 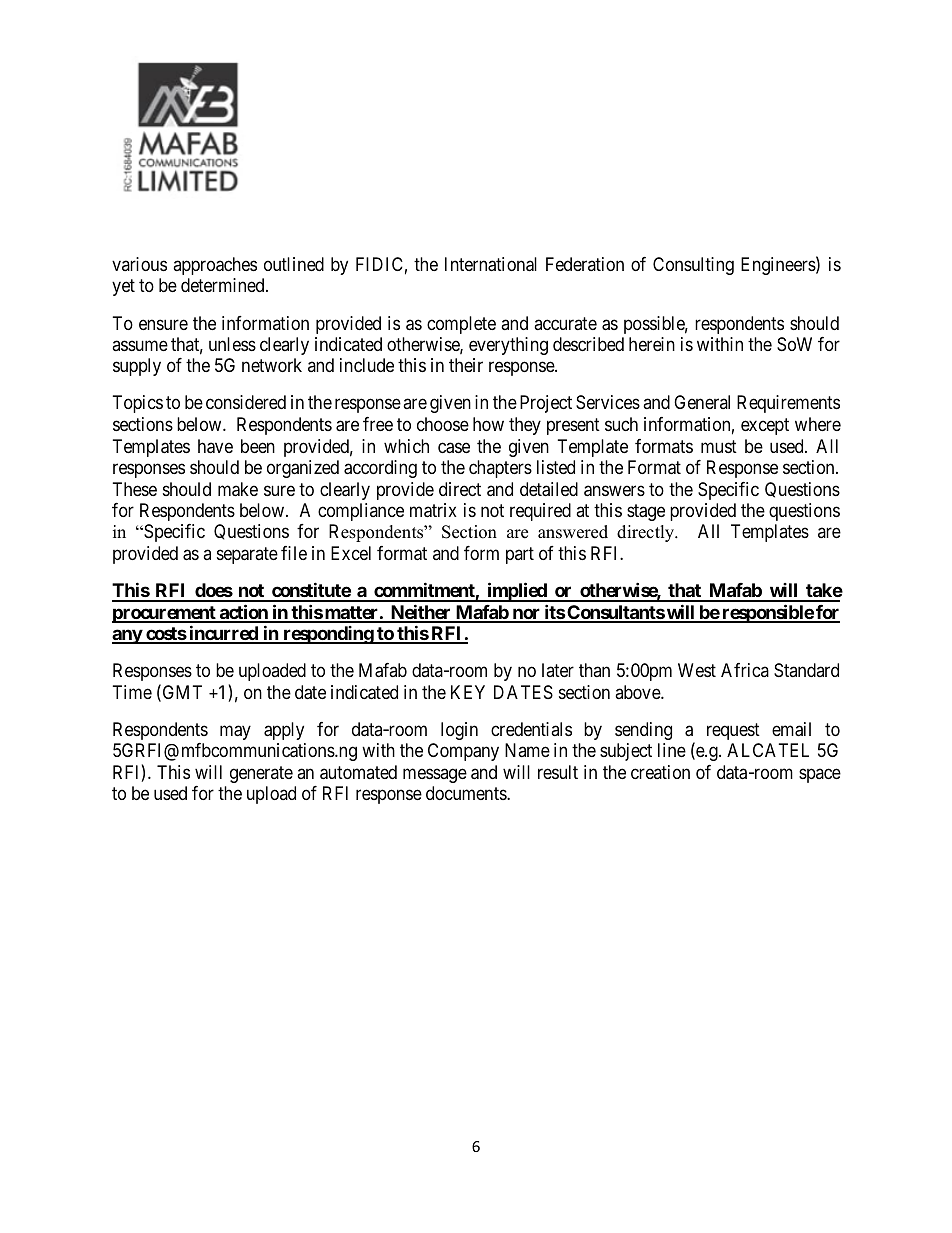 What do you see at coordinates (421, 613) in the screenshot?
I see `Neither` at bounding box center [421, 613].
